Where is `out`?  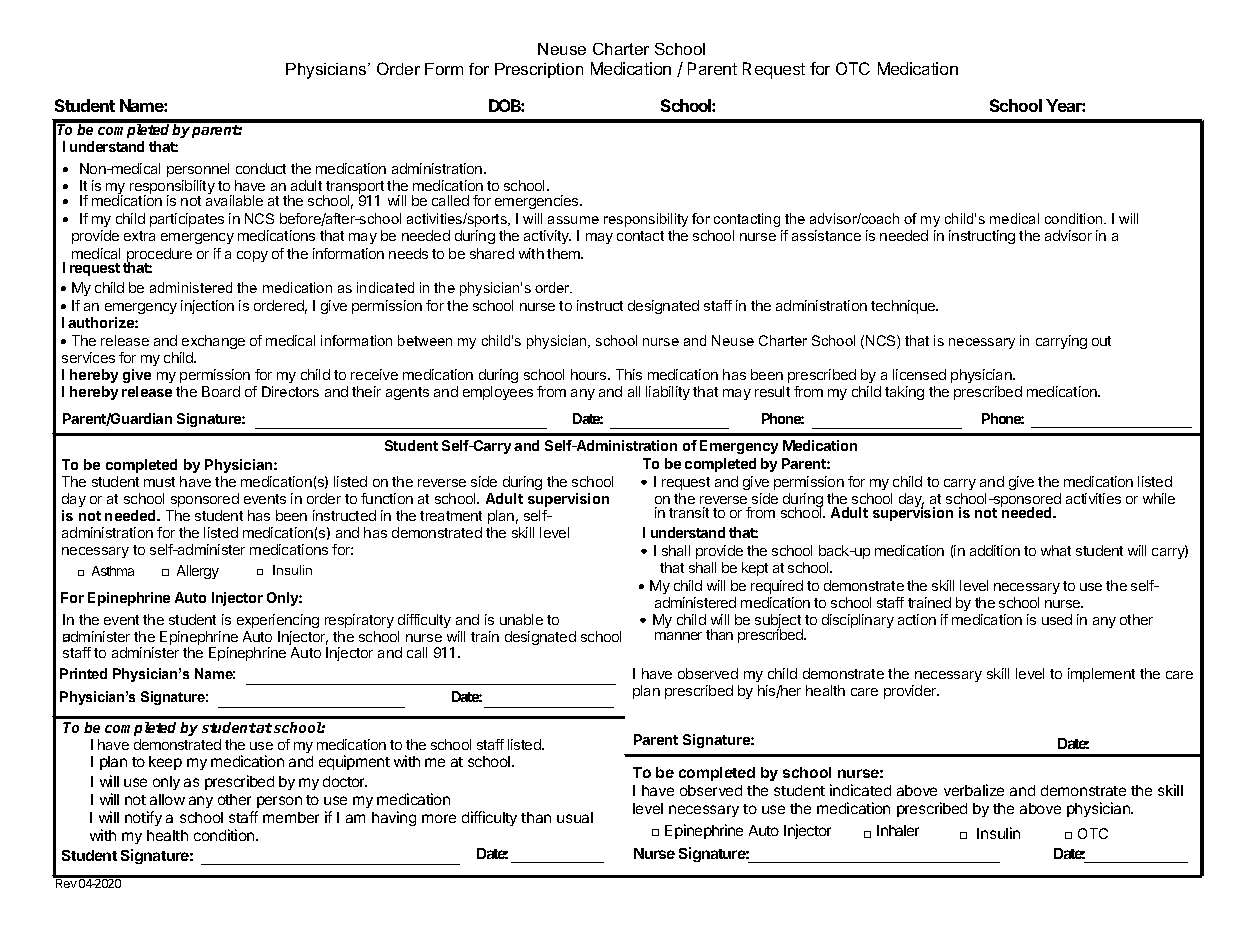
out is located at coordinates (1101, 341).
